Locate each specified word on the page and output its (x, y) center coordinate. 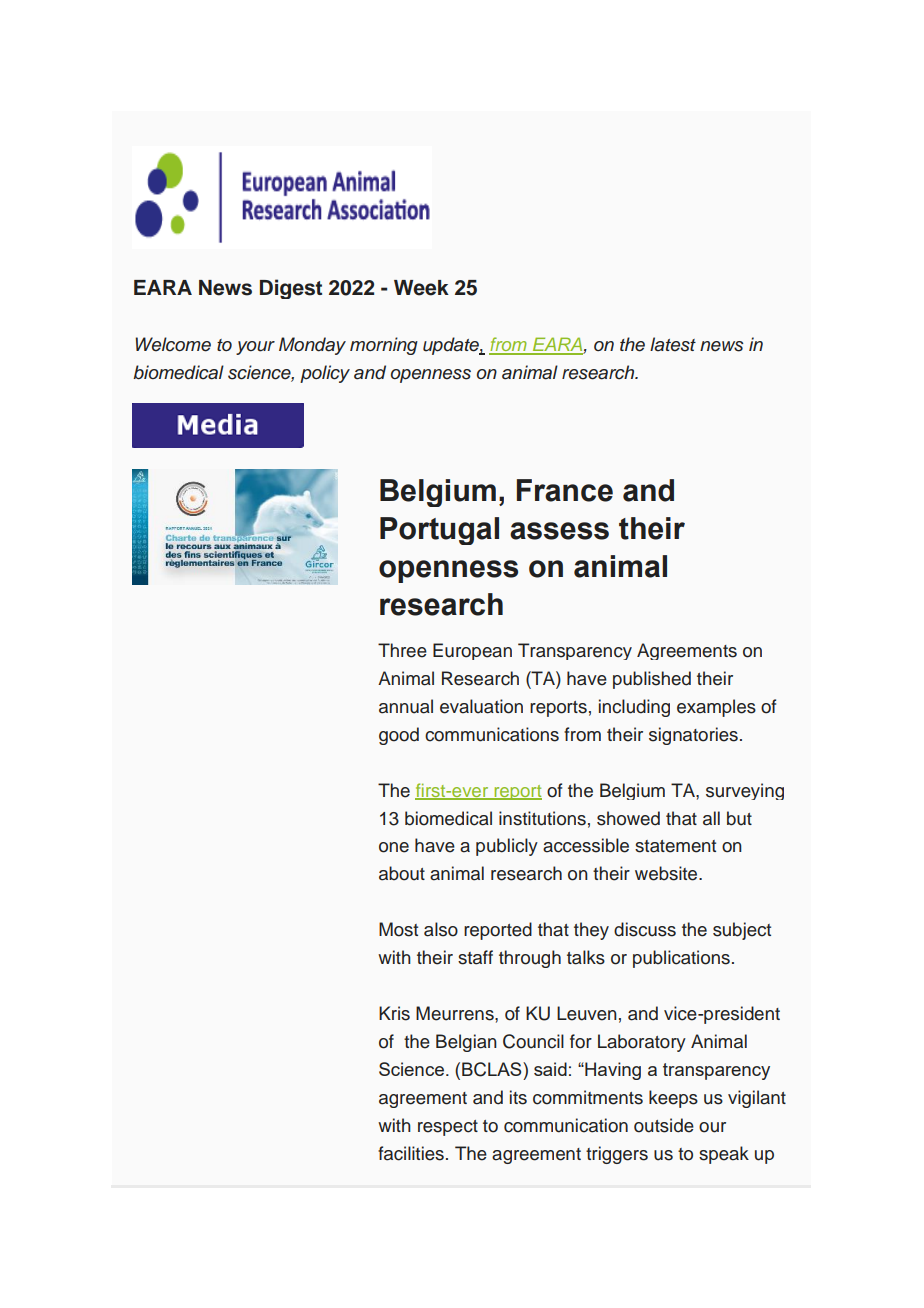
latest (673, 344)
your (255, 348)
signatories (693, 736)
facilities (411, 1153)
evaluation (481, 706)
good (399, 736)
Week (421, 288)
